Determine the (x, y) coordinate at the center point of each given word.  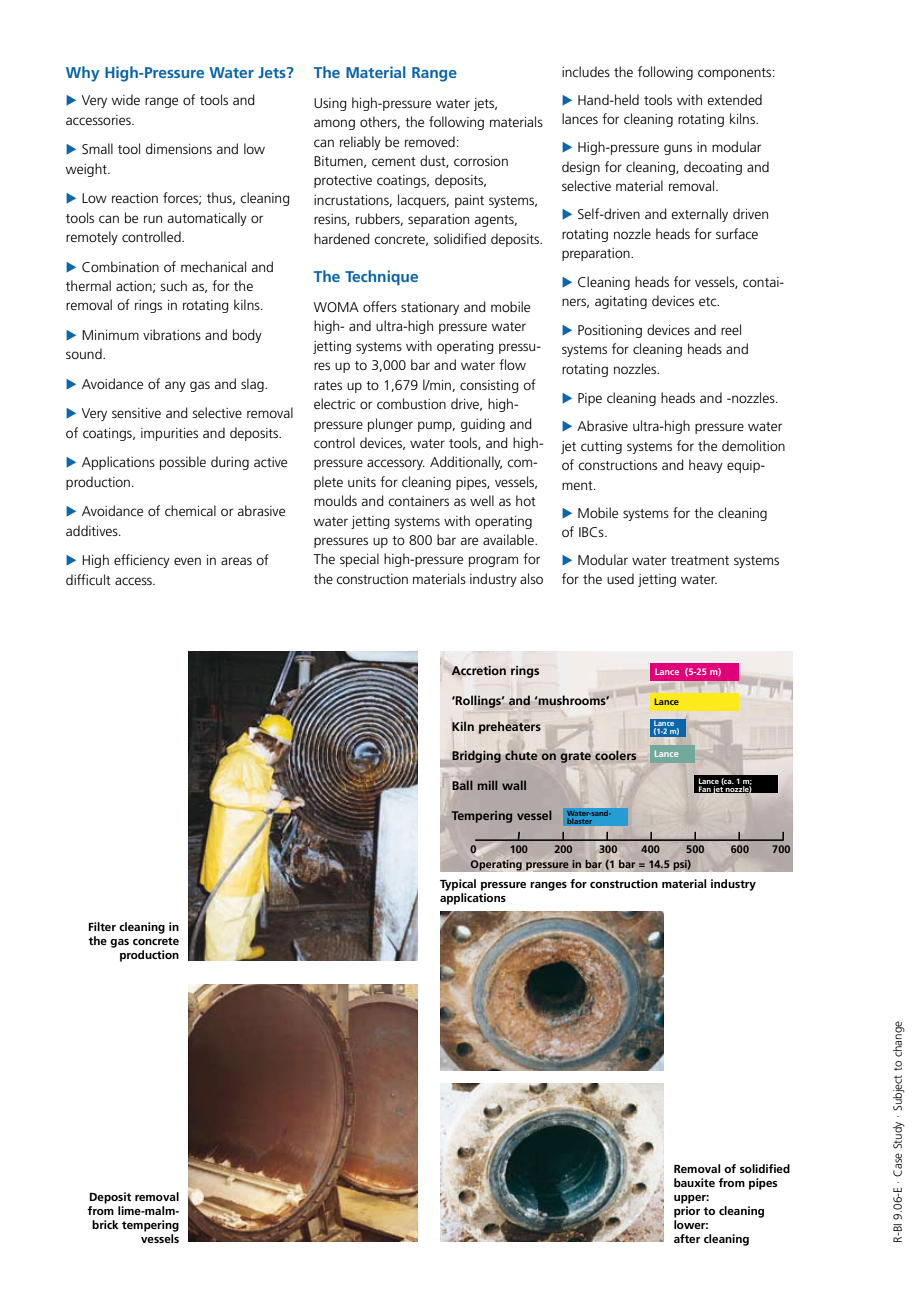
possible (183, 463)
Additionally (466, 463)
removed (430, 141)
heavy (706, 466)
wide (126, 99)
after (687, 1238)
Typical (458, 885)
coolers (615, 755)
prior (687, 1212)
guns (678, 149)
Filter (102, 926)
